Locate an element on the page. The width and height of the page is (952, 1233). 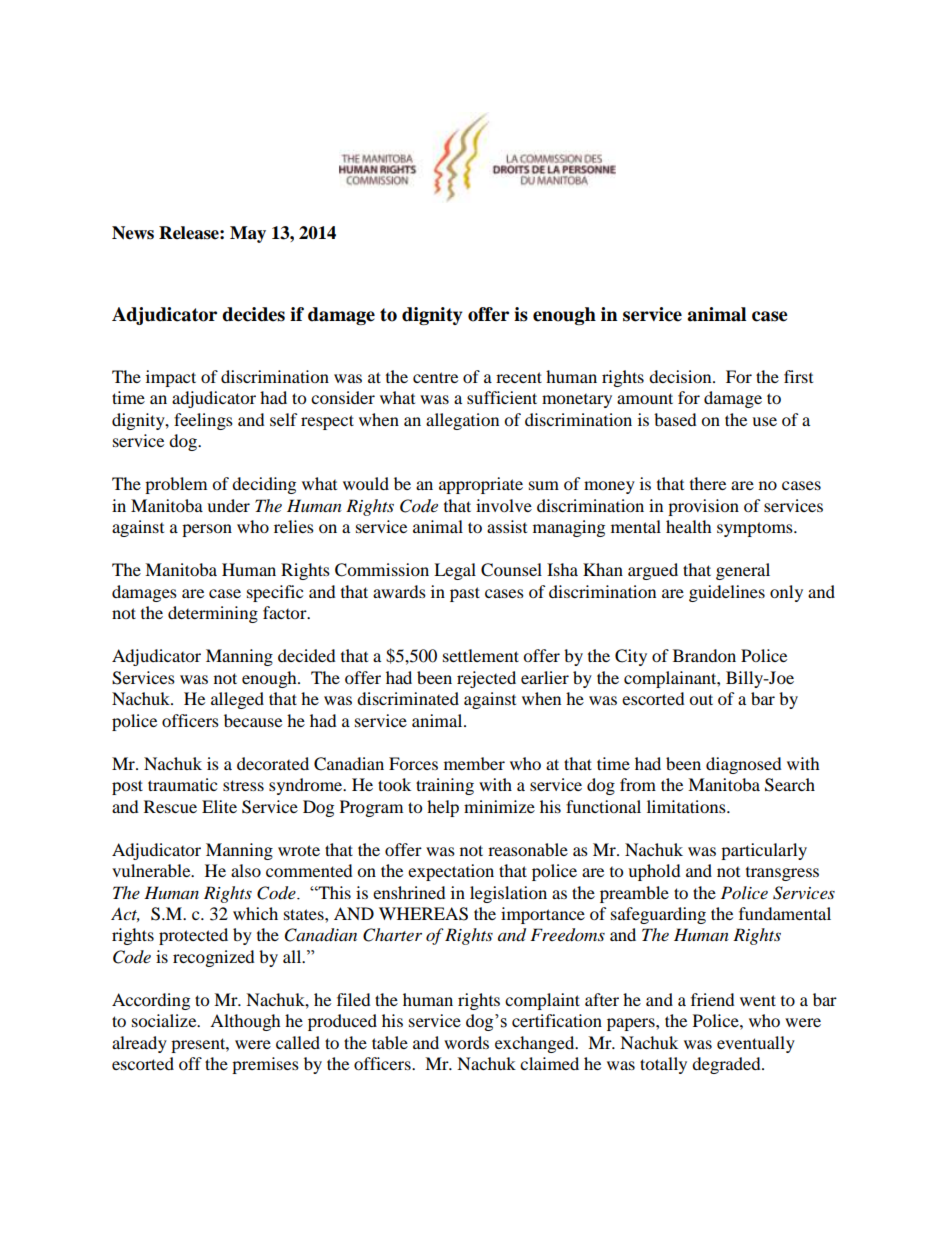
feelings is located at coordinates (203, 421).
